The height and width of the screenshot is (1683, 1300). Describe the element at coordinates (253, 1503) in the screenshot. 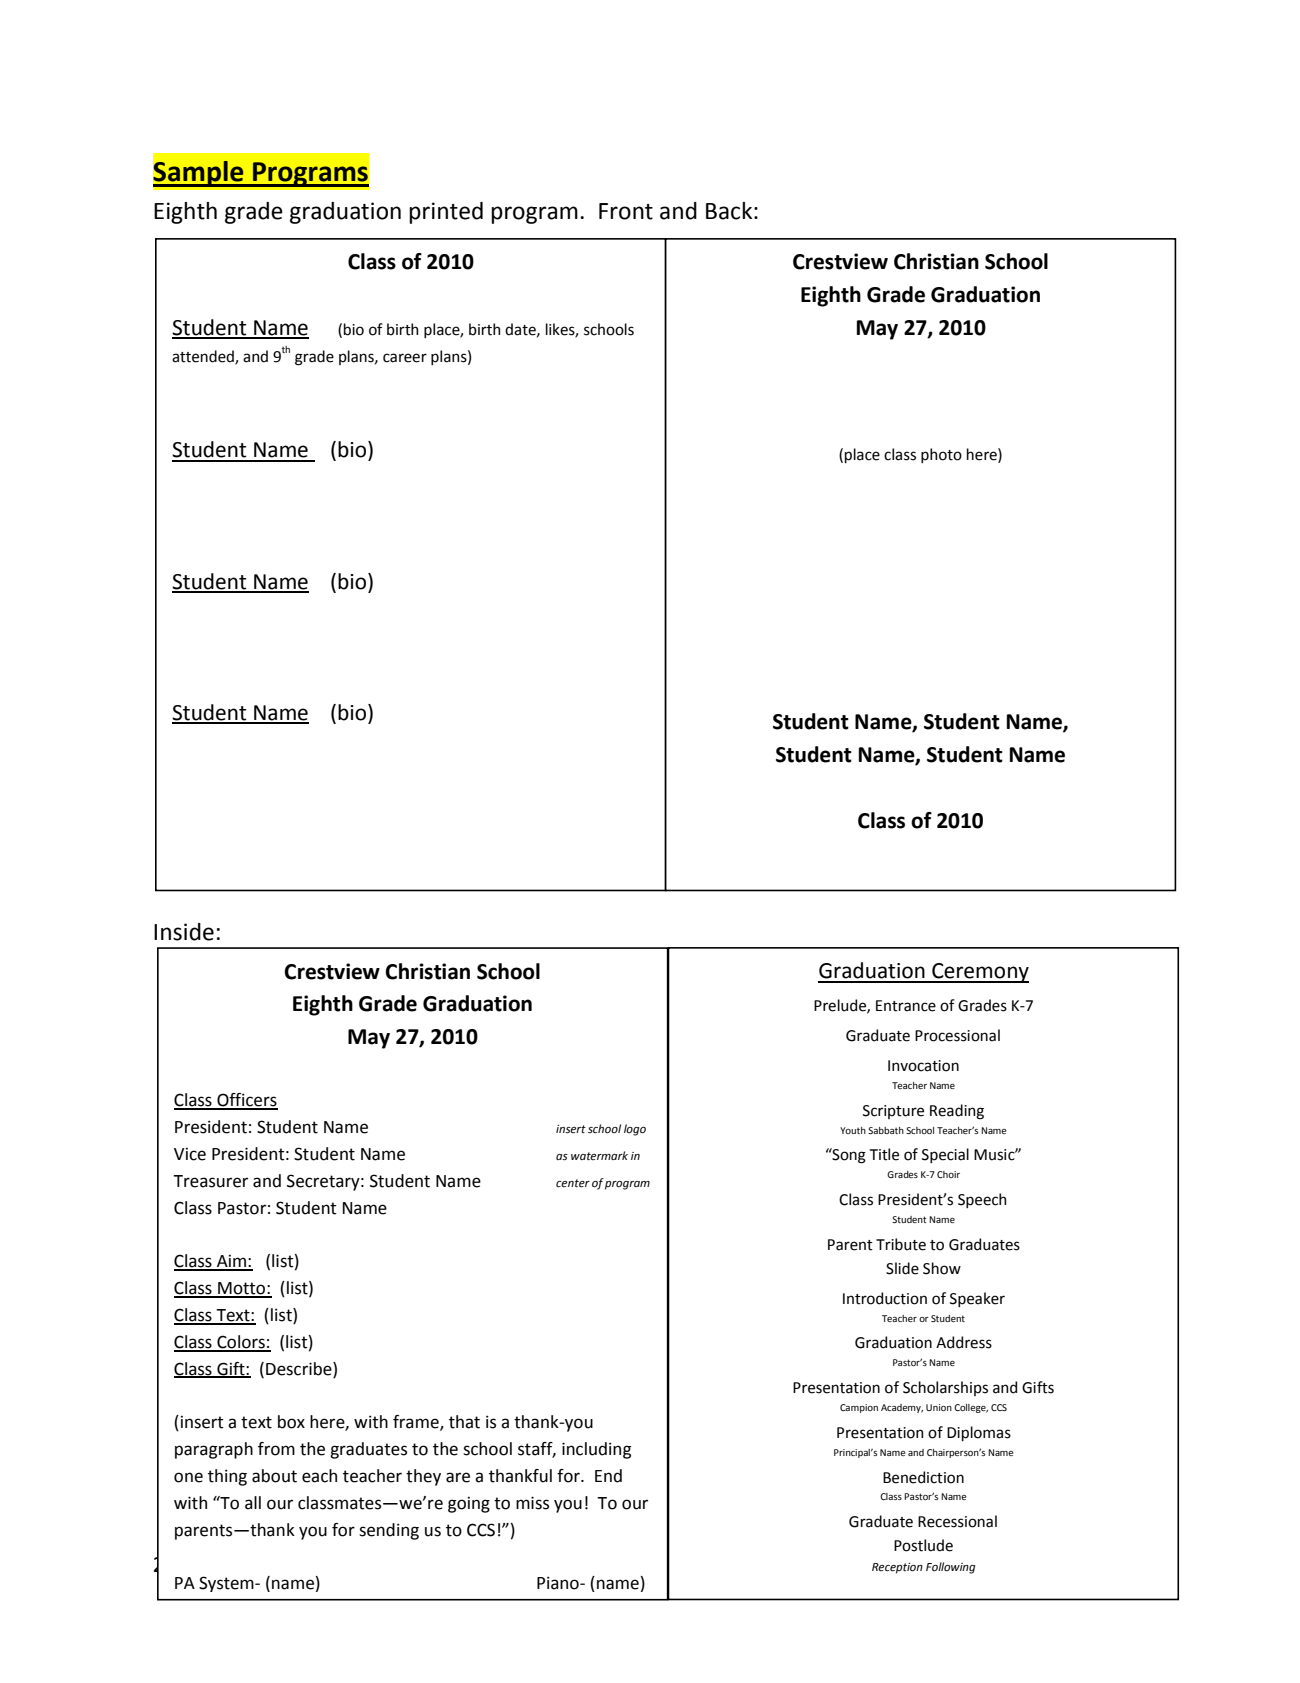

I see `all` at that location.
